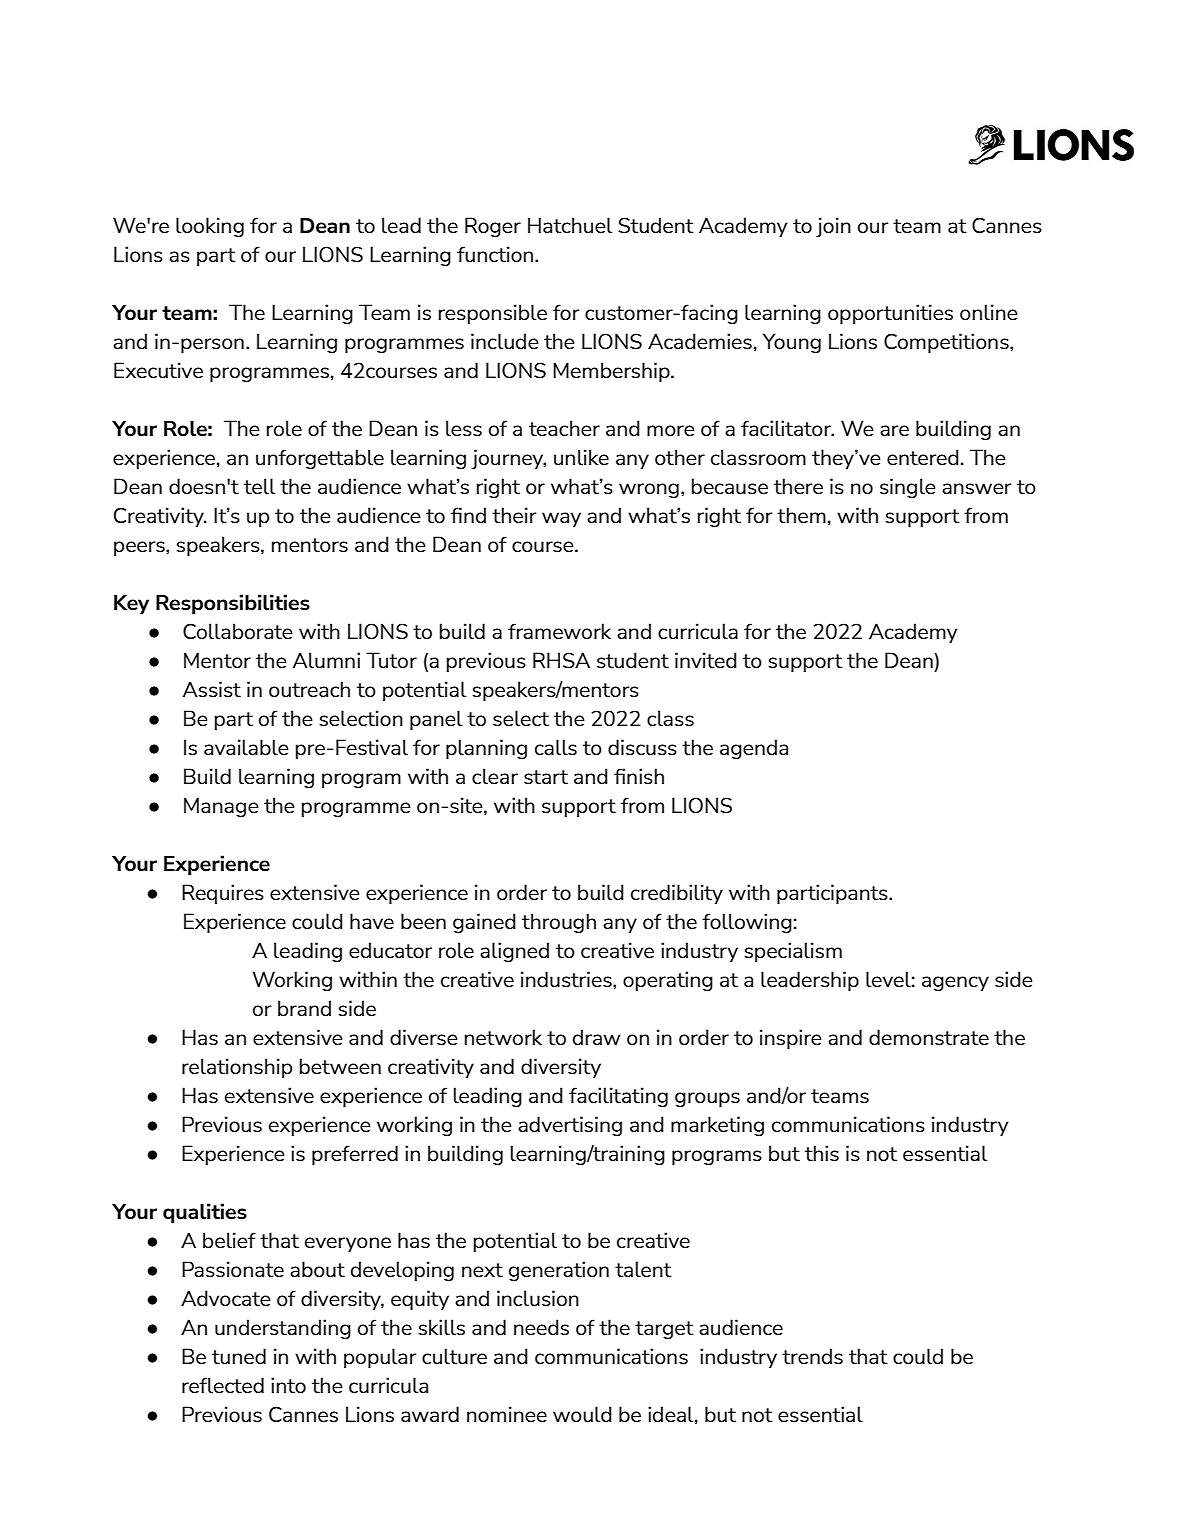 The image size is (1182, 1530). What do you see at coordinates (210, 227) in the document?
I see `looking` at bounding box center [210, 227].
